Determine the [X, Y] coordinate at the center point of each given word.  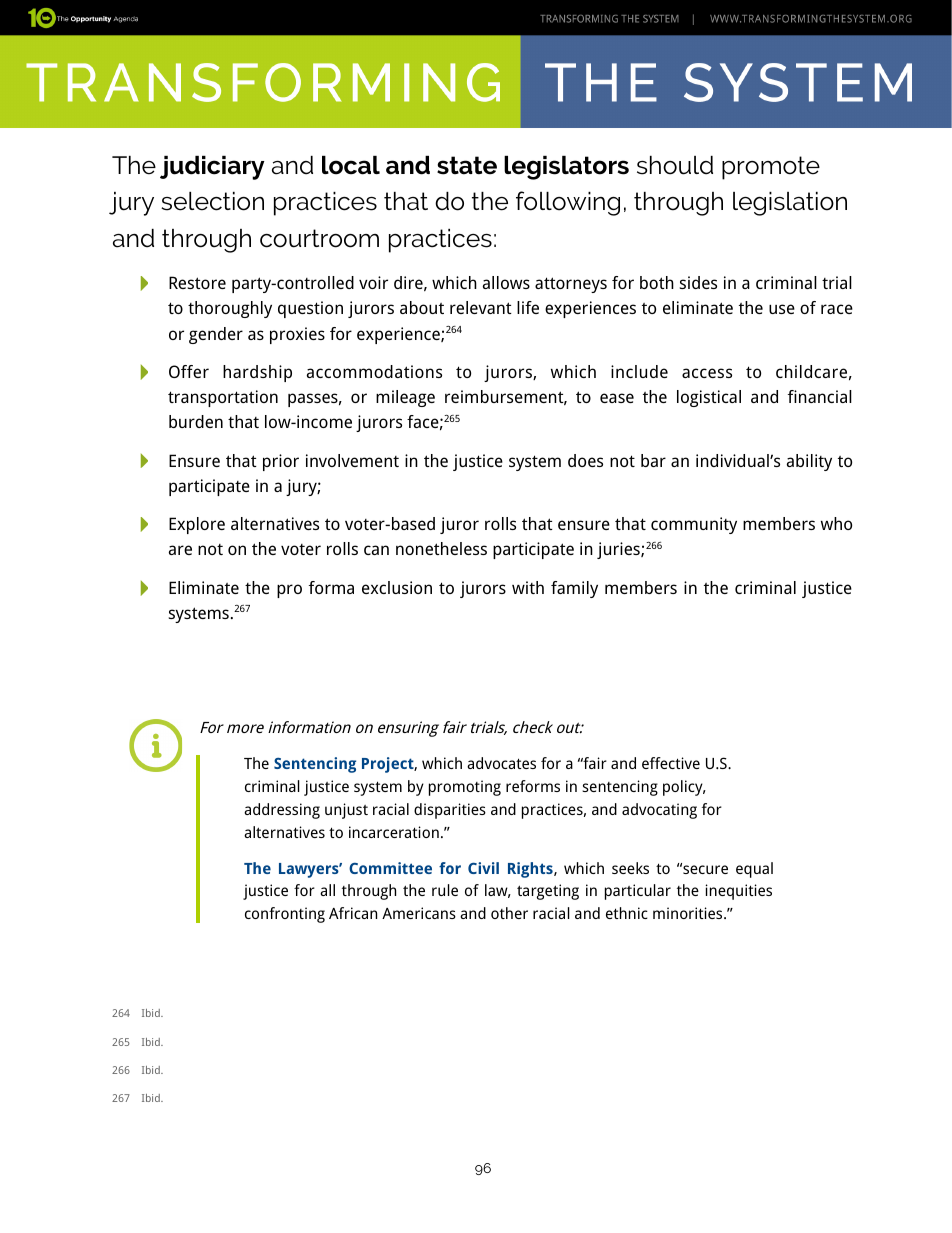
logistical [709, 398]
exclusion [397, 587]
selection [212, 201]
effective [671, 763]
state [467, 165]
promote [771, 168]
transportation [223, 398]
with [528, 587]
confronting [285, 915]
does [585, 460]
